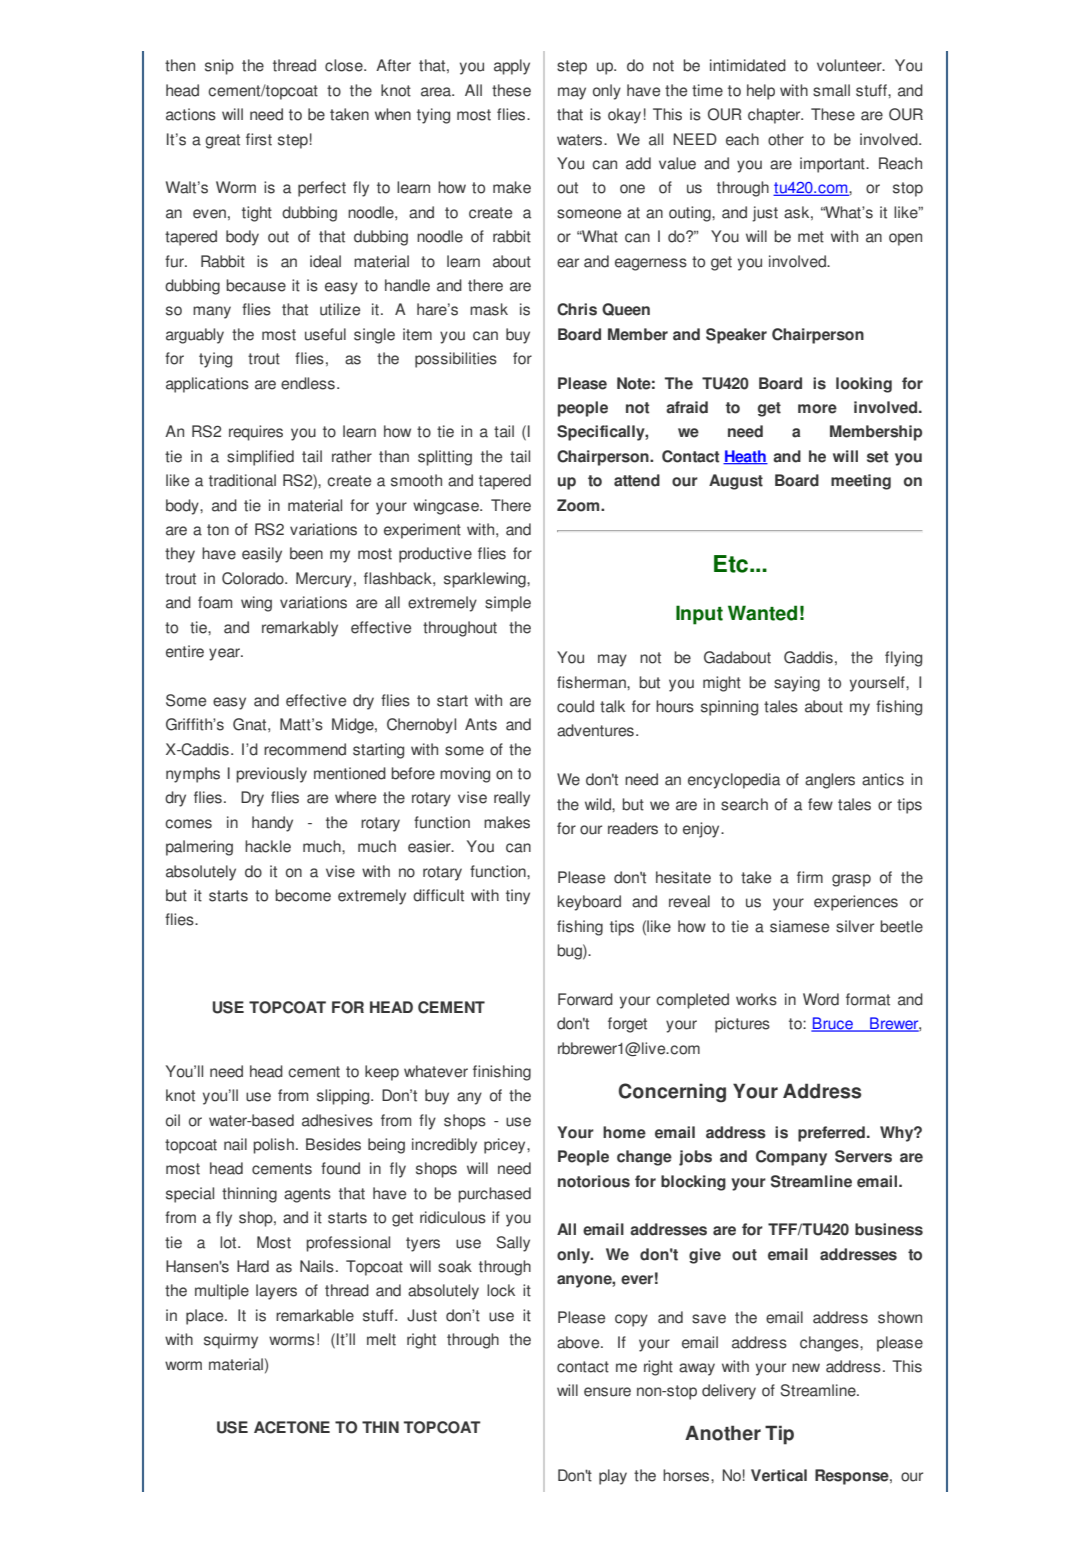 Image resolution: width=1091 pixels, height=1544 pixels. Describe the element at coordinates (817, 409) in the page. I see `more` at that location.
